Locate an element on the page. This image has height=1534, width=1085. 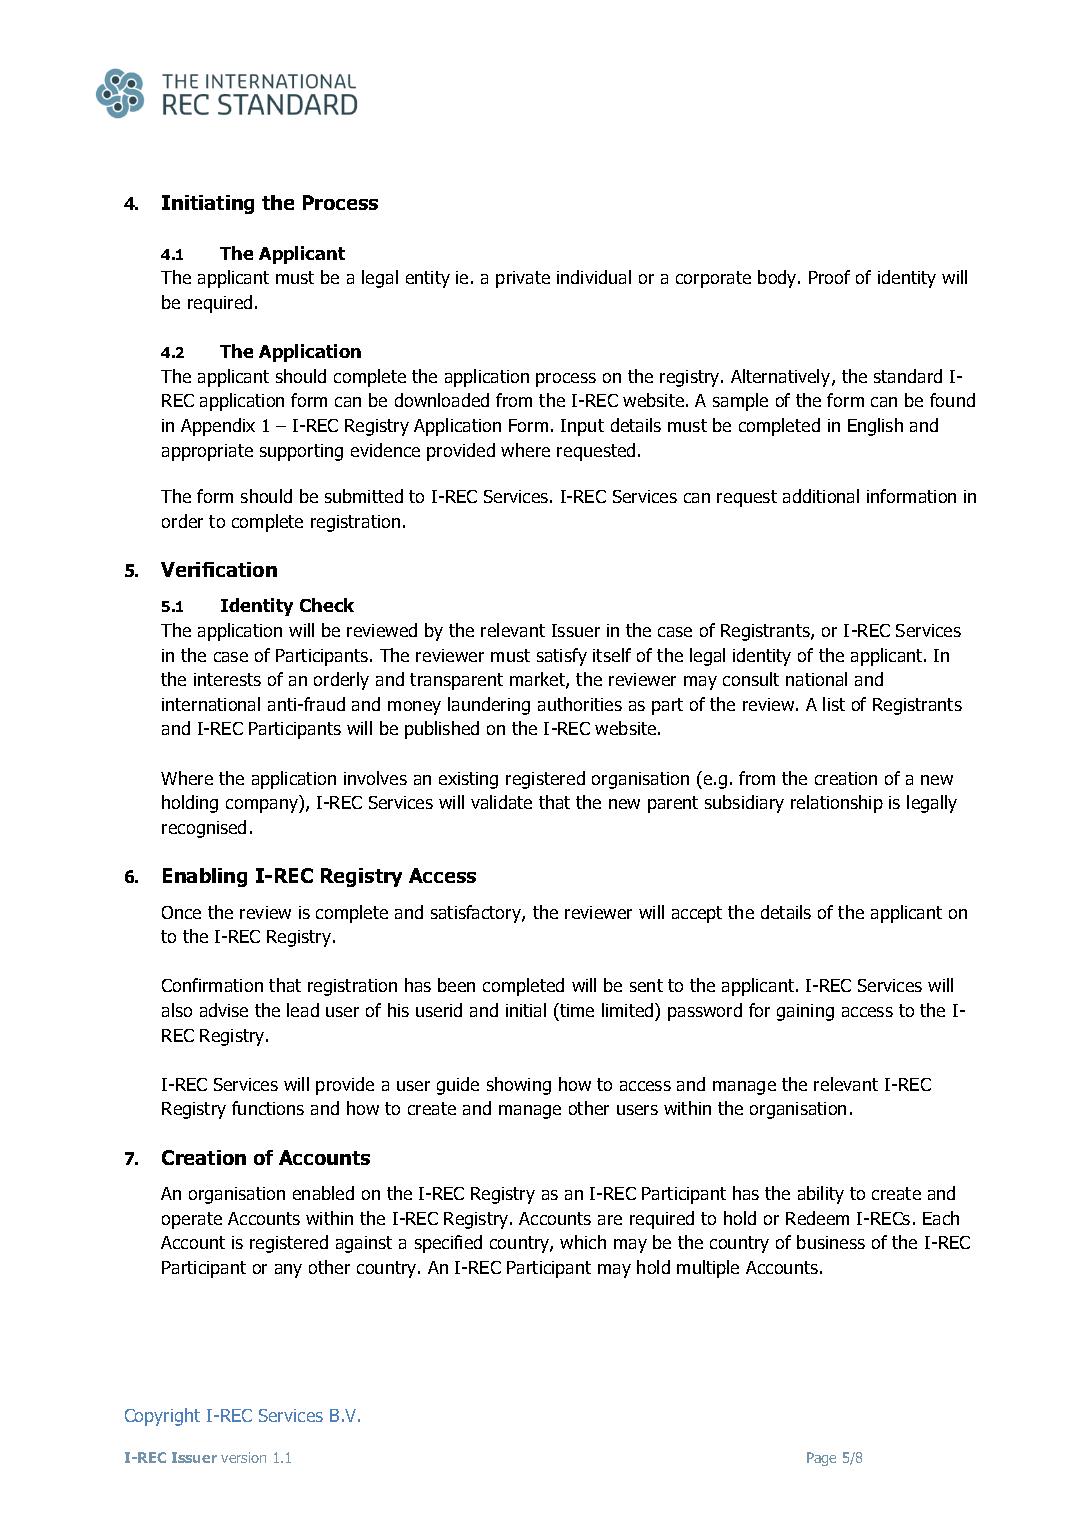
relationship is located at coordinates (837, 804).
